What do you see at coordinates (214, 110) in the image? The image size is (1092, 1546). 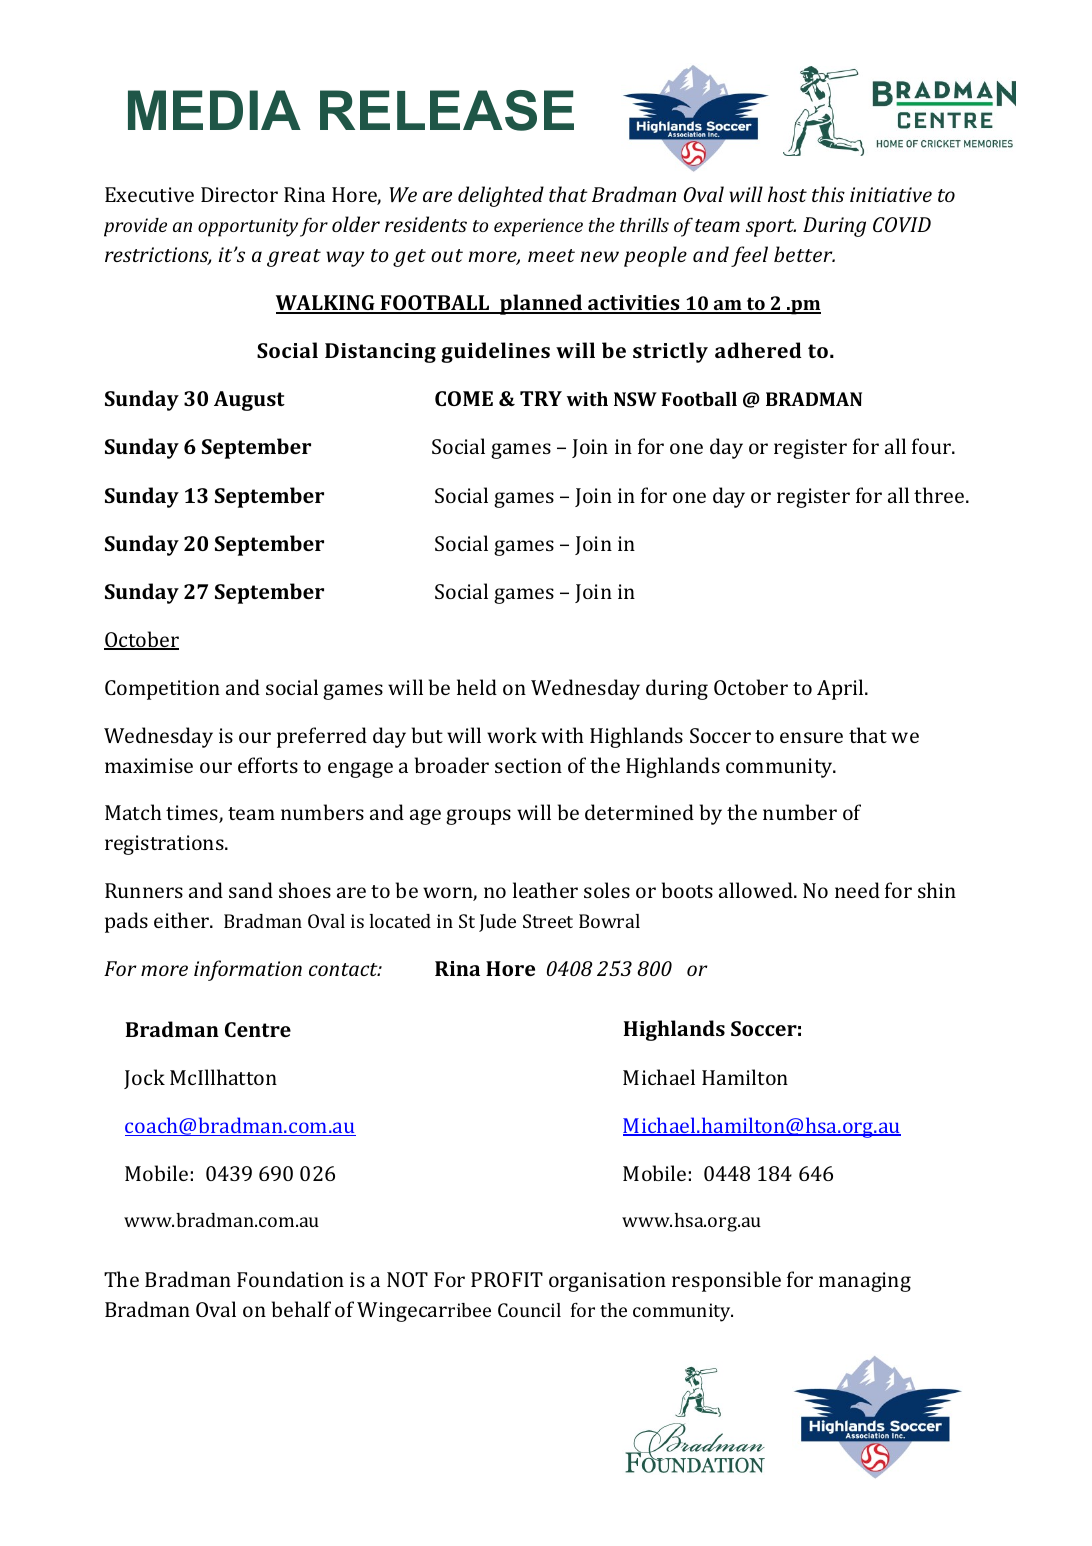 I see `MEDIA` at bounding box center [214, 110].
